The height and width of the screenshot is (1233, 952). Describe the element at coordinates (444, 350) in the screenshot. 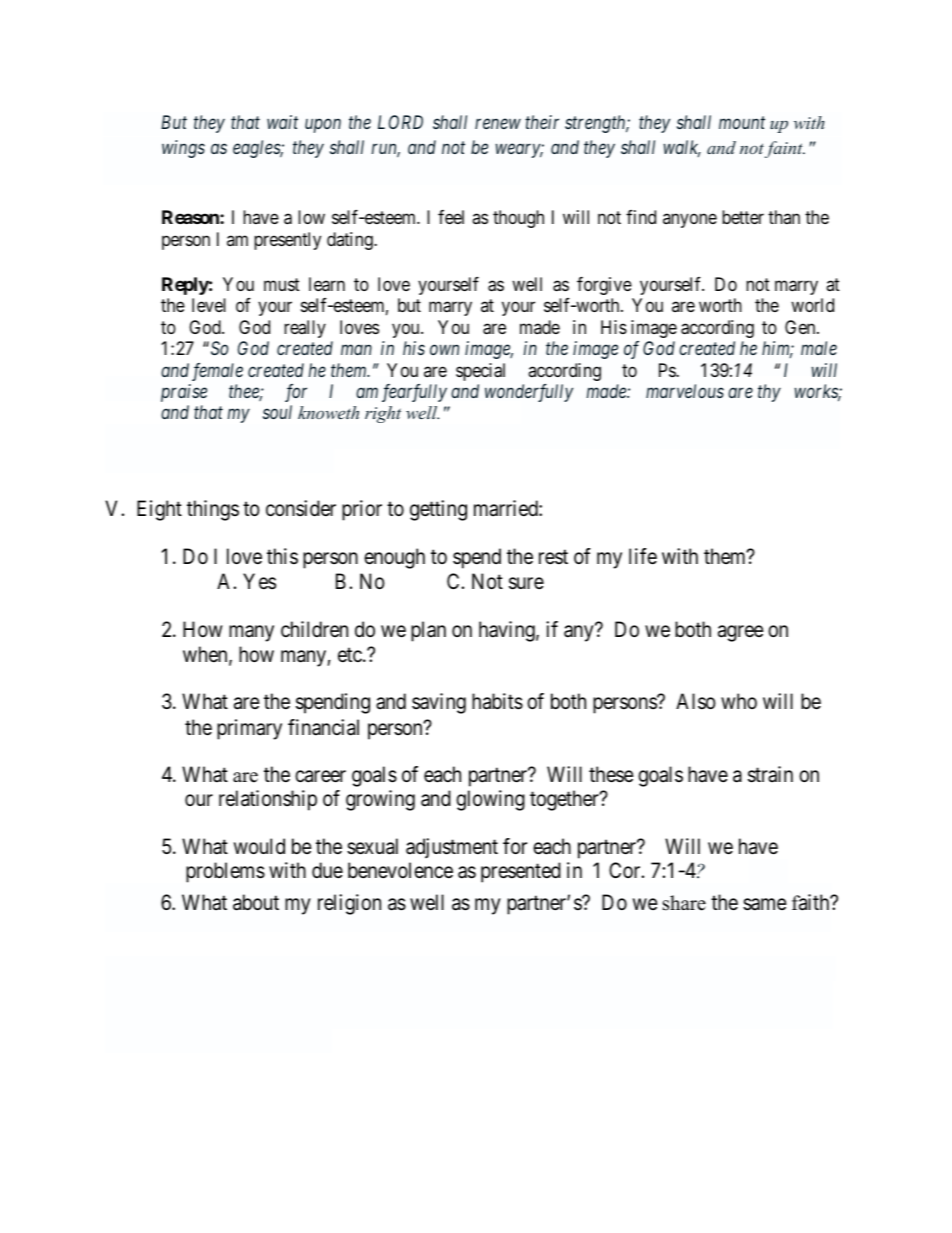

I see `own` at that location.
